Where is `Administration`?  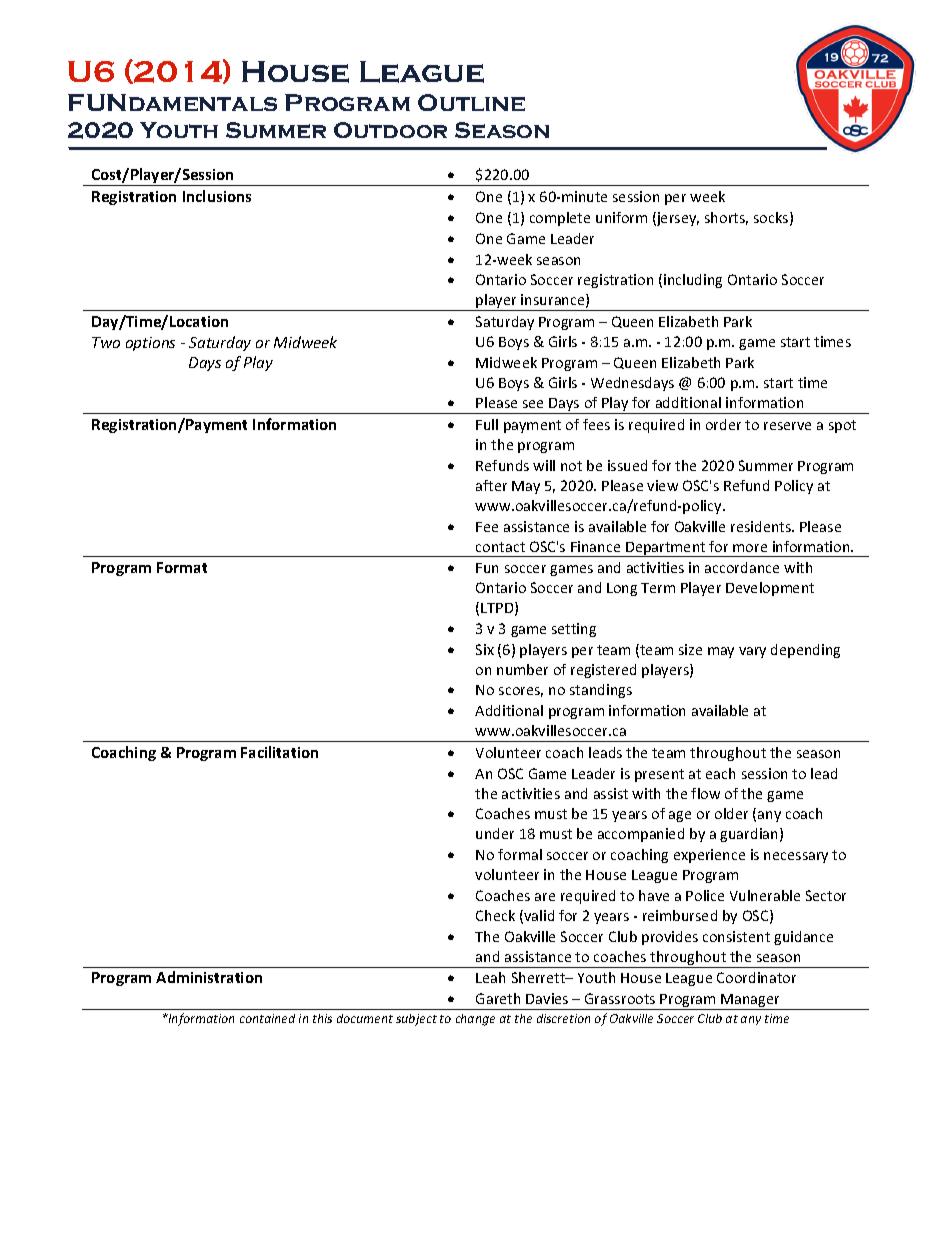
Administration is located at coordinates (209, 977).
